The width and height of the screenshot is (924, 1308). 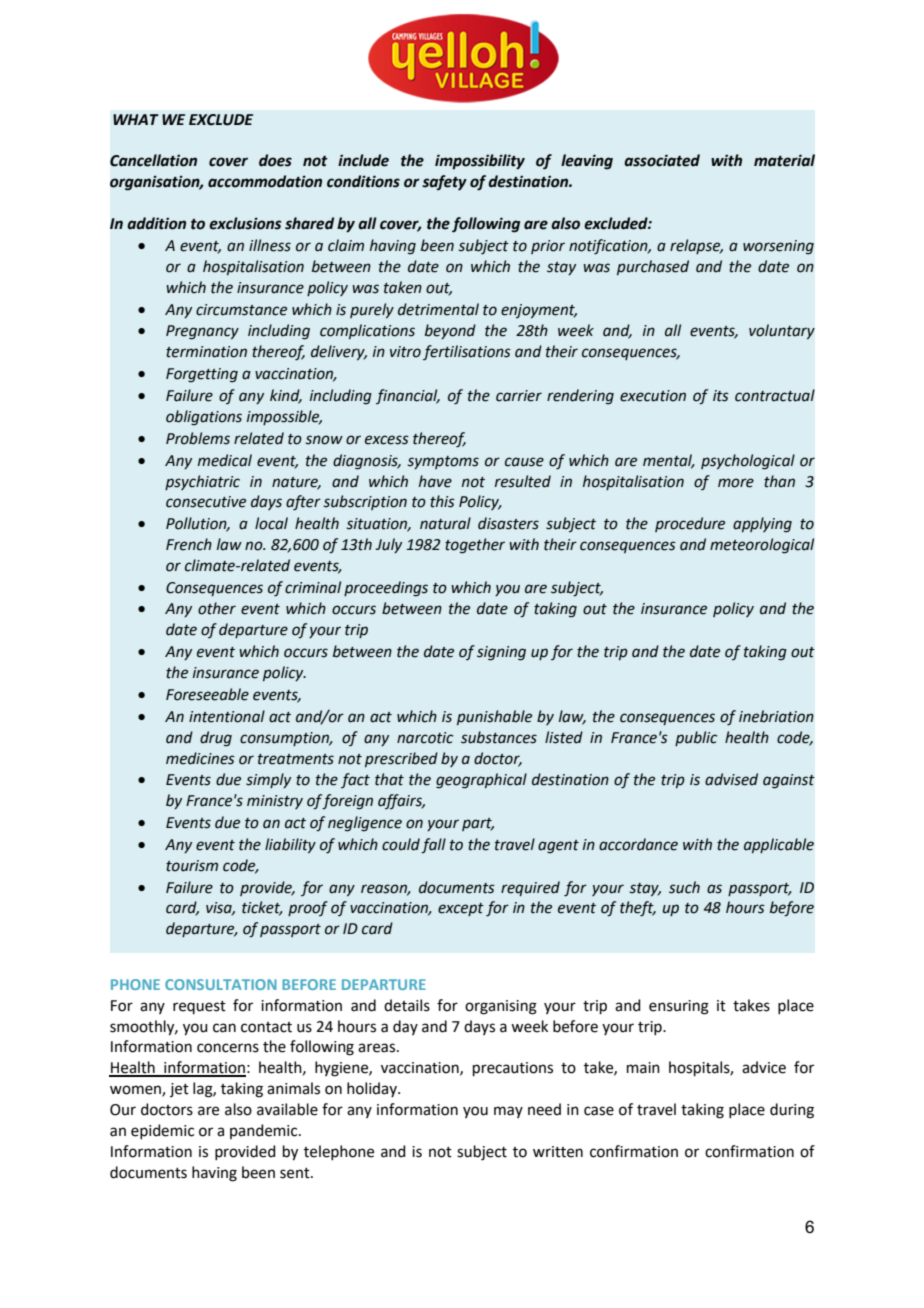 I want to click on may, so click(x=508, y=1112).
